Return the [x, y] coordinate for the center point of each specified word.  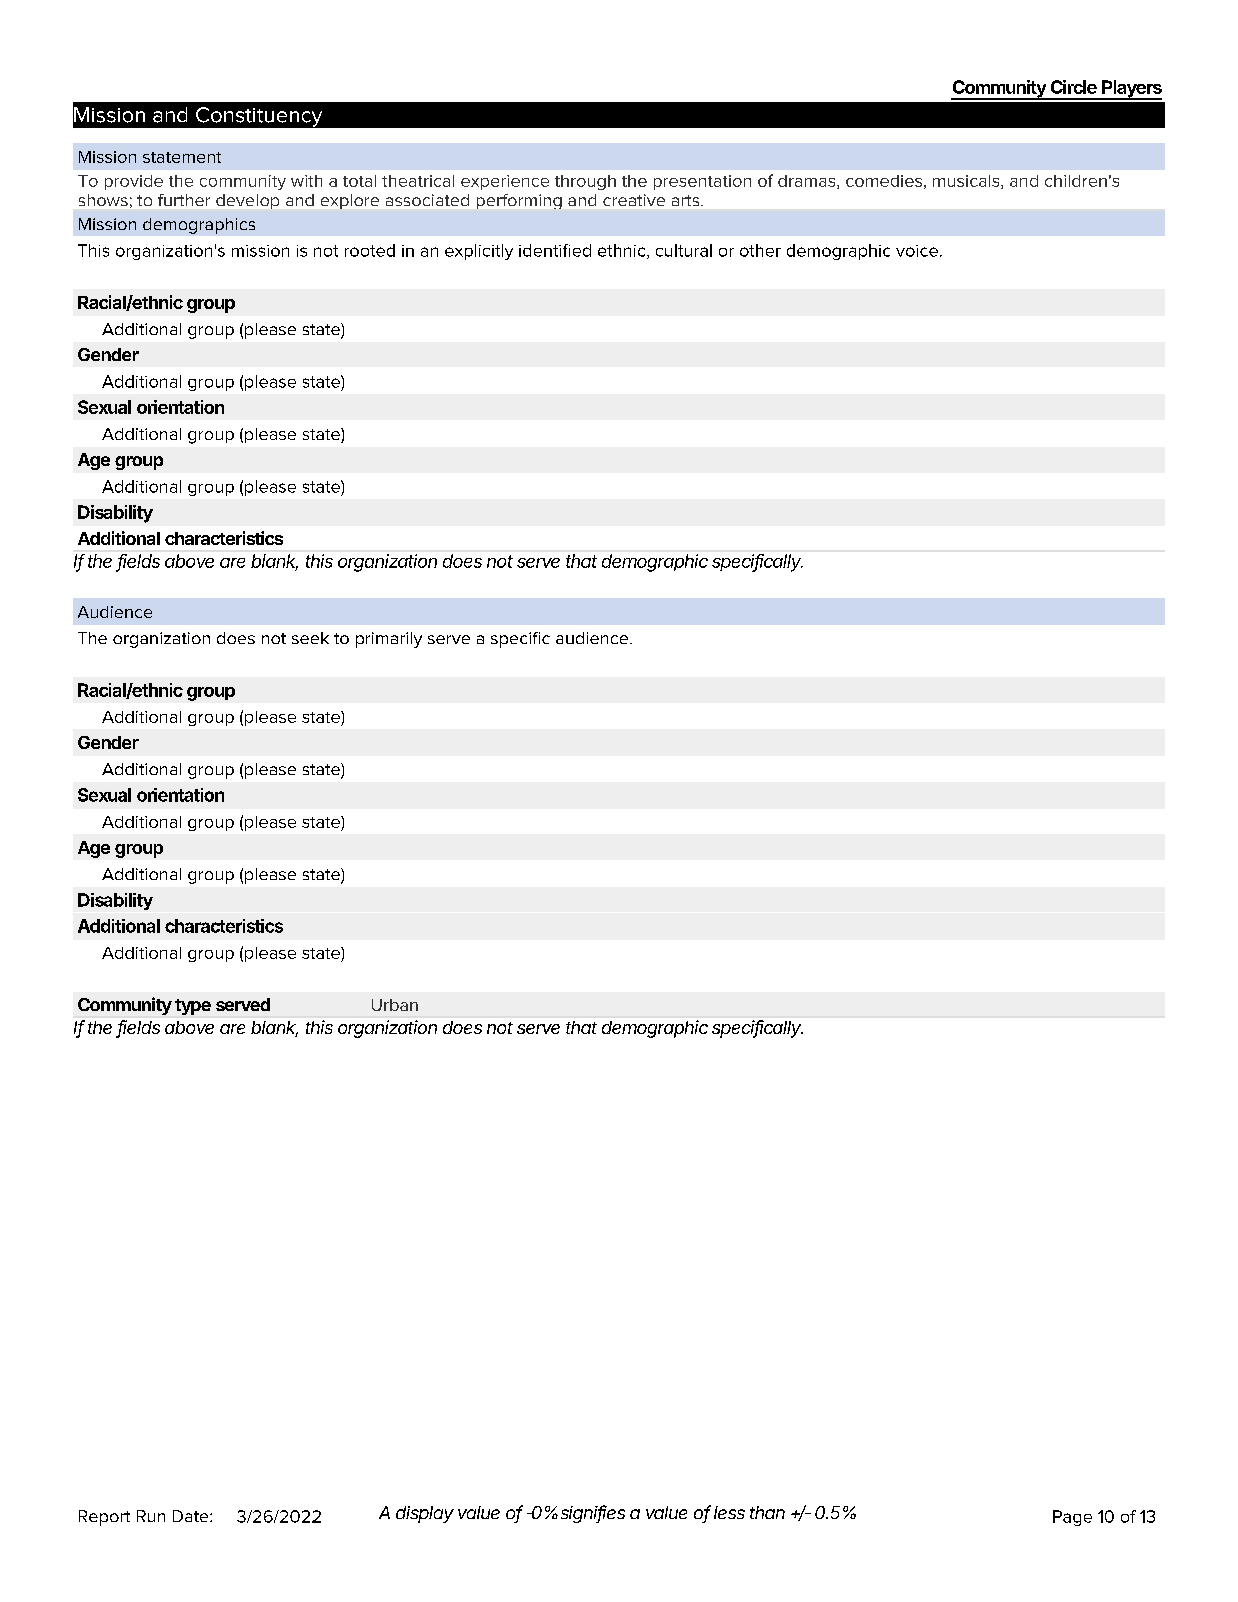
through [585, 182]
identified [555, 250]
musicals [967, 182]
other [760, 250]
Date [192, 1516]
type [193, 1007]
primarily [389, 640]
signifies [593, 1514]
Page [1072, 1518]
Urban [395, 1005]
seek [310, 638]
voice [917, 251]
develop [247, 201]
